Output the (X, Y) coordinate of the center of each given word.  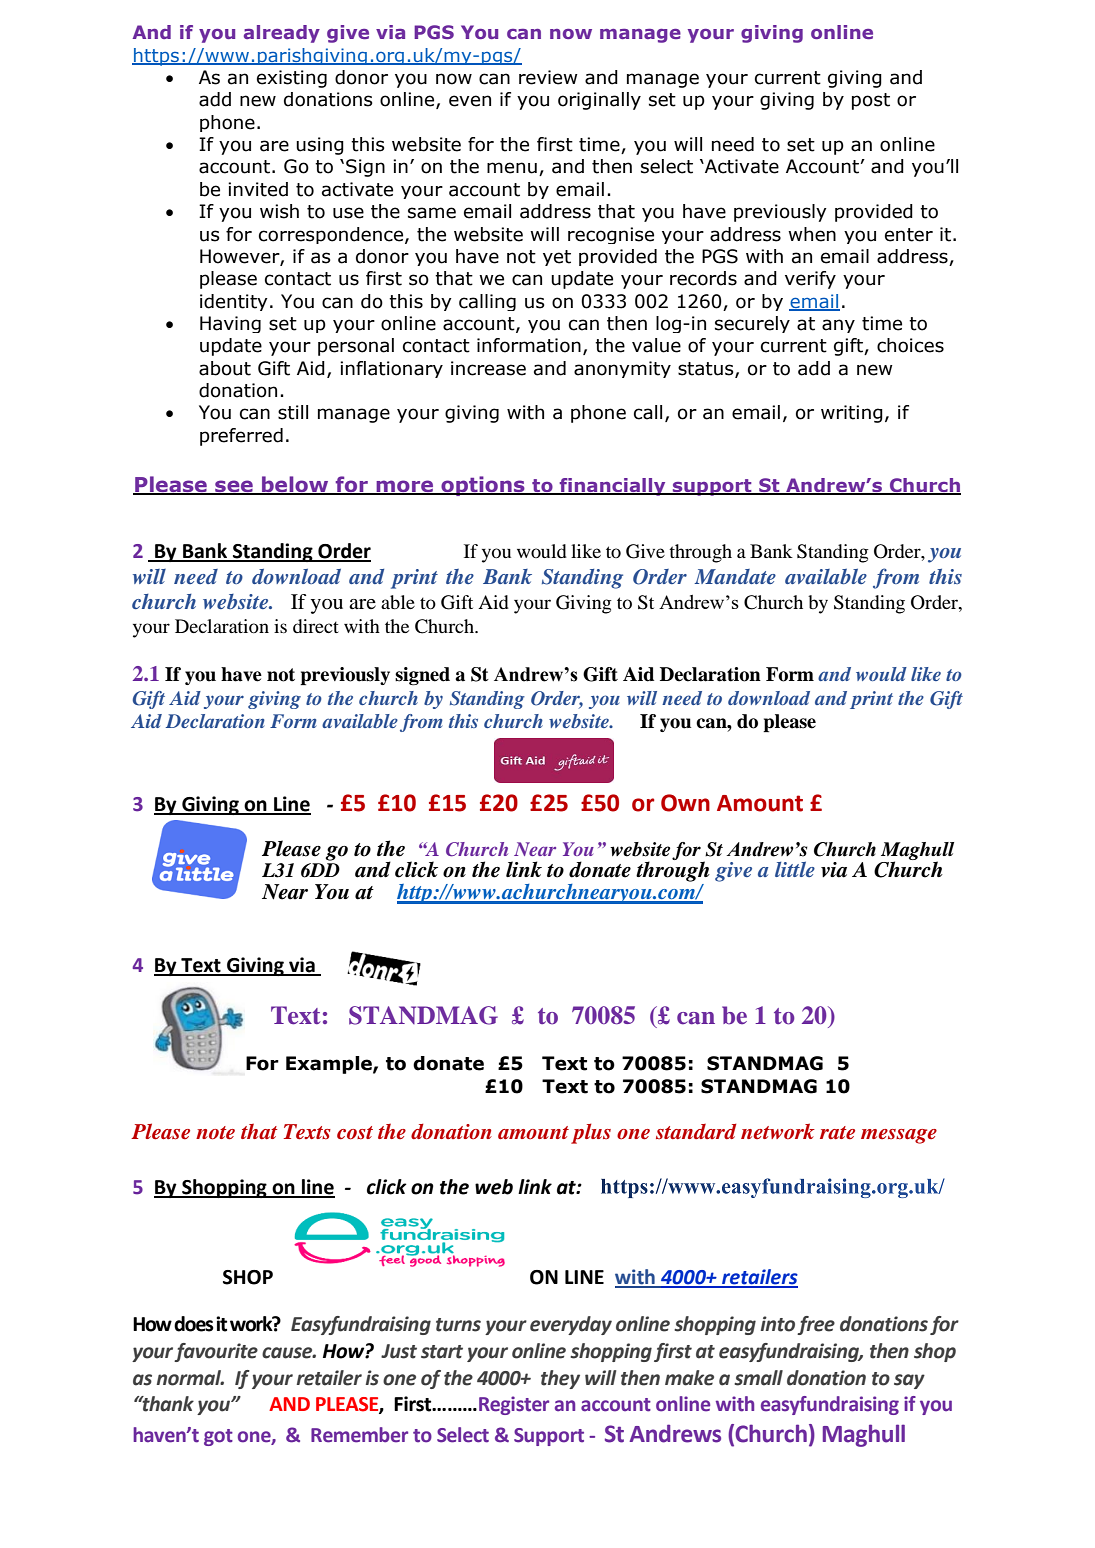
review (548, 77)
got (218, 1437)
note (215, 1133)
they (560, 1379)
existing (292, 79)
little (795, 869)
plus (591, 1133)
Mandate (735, 576)
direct (316, 626)
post (871, 101)
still (293, 412)
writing (852, 414)
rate (837, 1133)
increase (488, 368)
